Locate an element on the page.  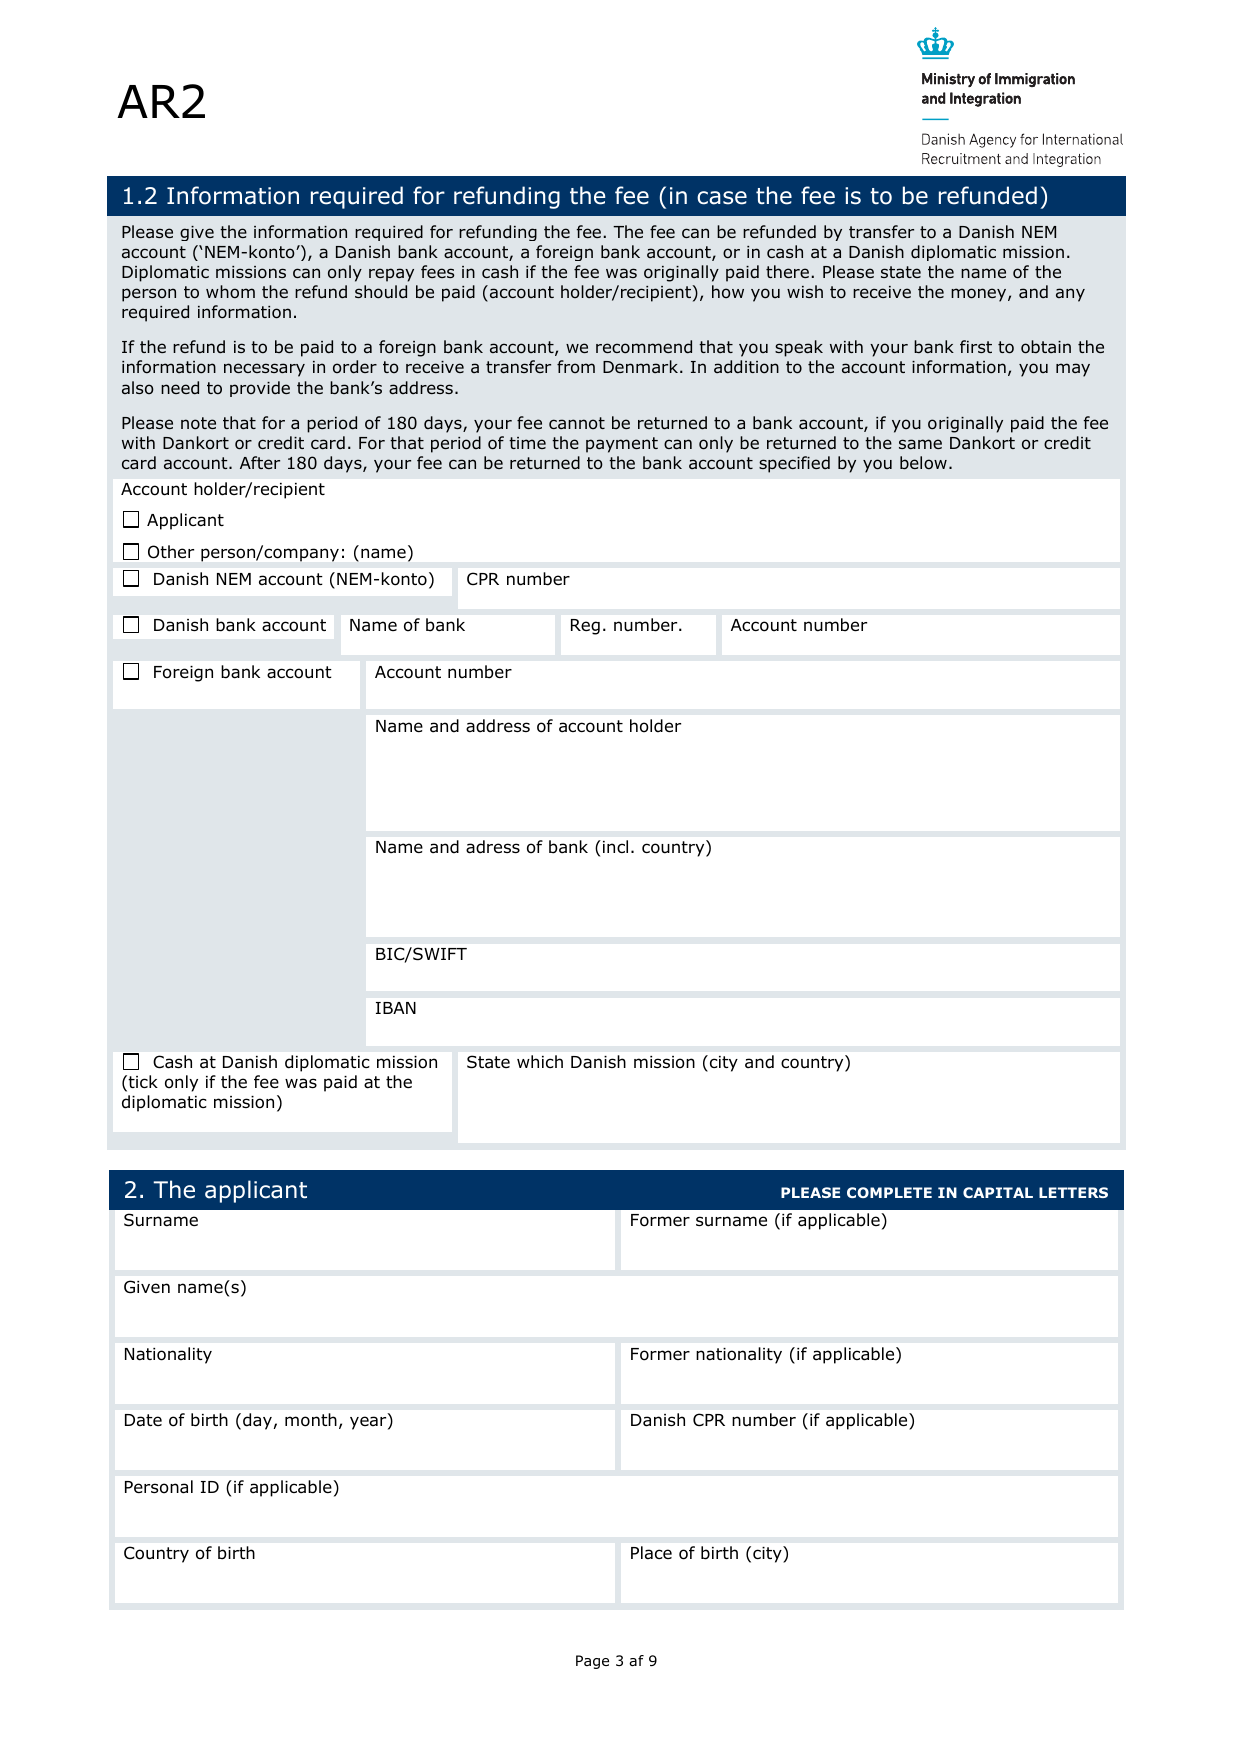
tick is located at coordinates (143, 1081).
